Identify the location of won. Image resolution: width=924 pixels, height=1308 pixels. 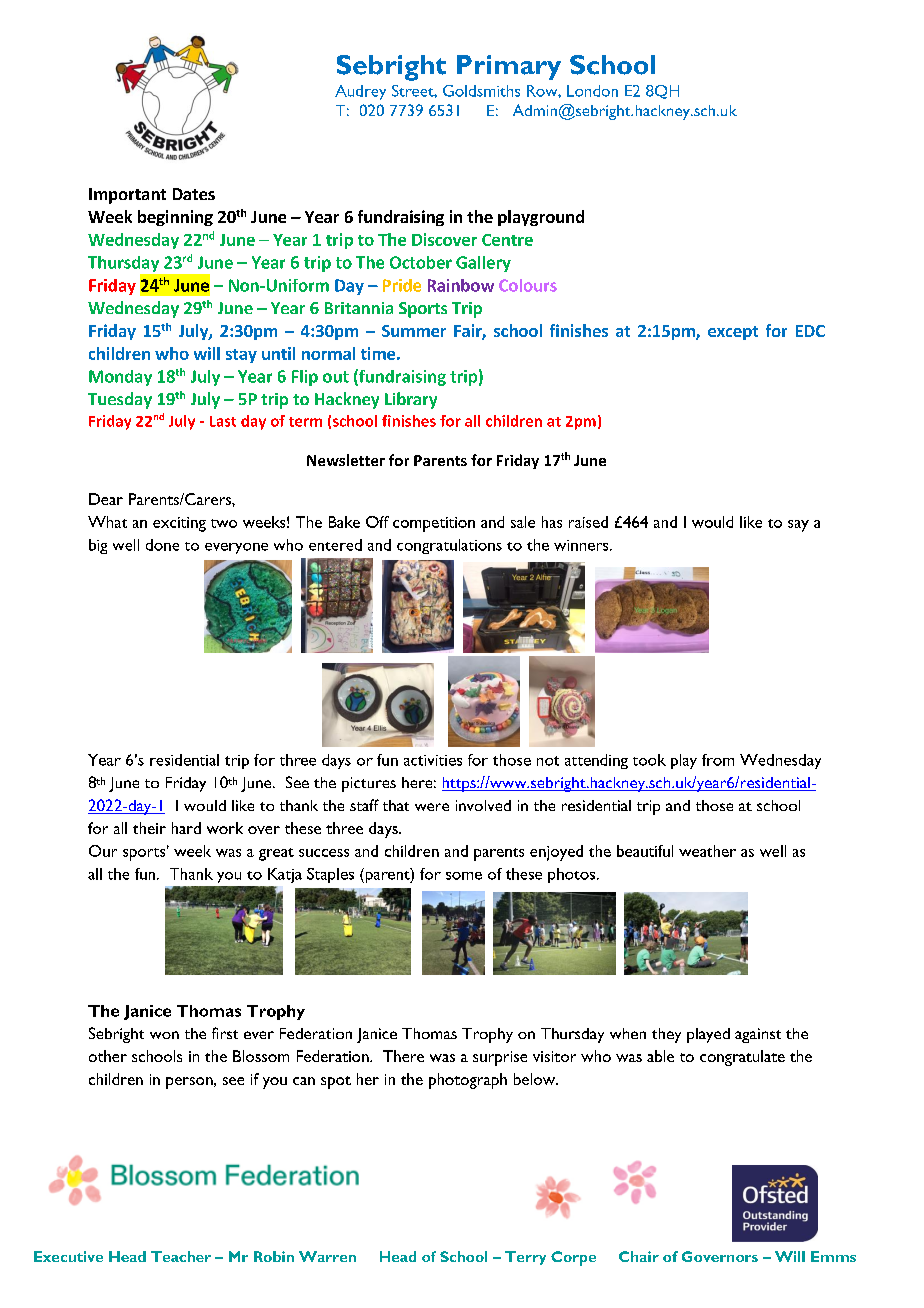
(164, 1035).
